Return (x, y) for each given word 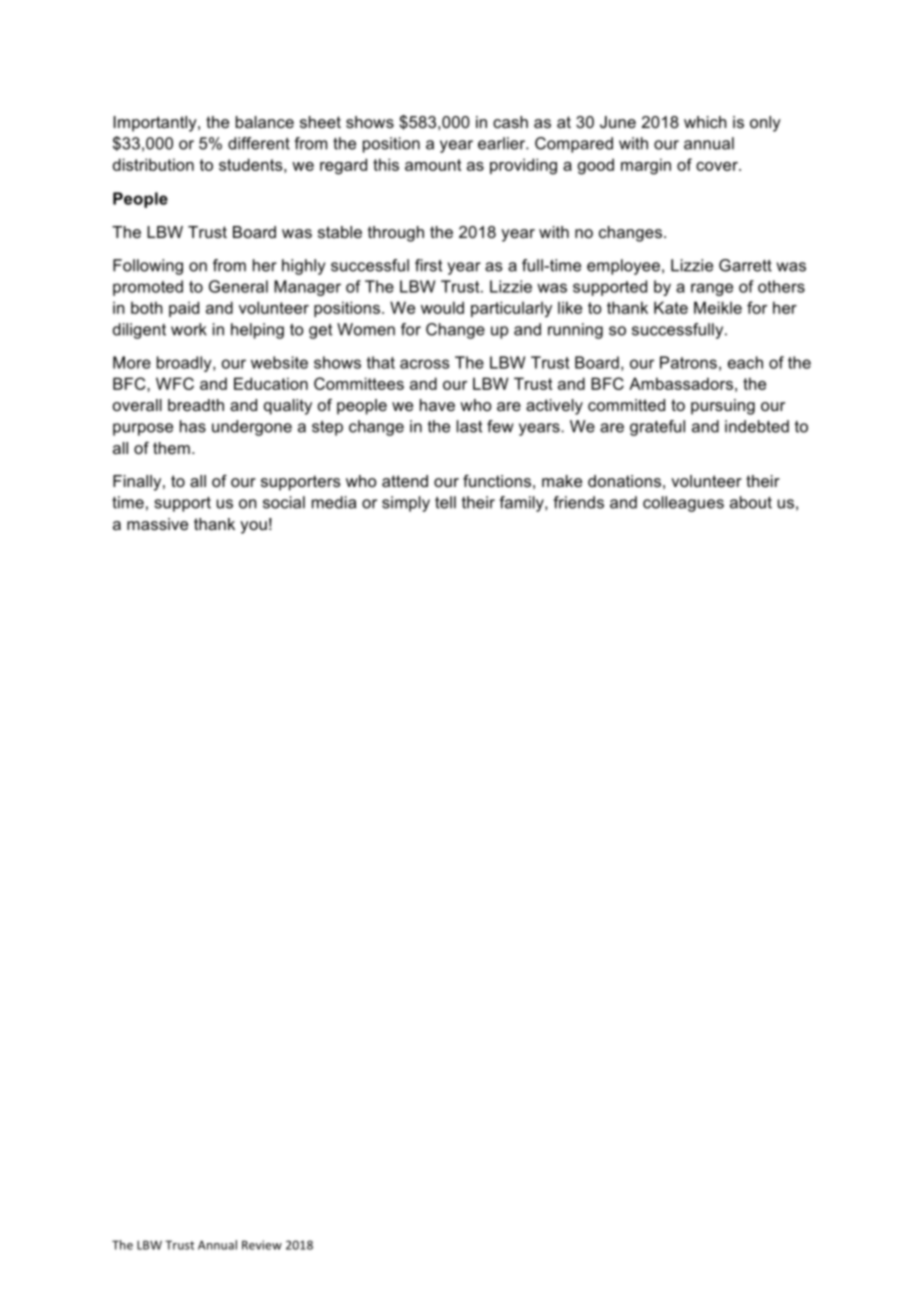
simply (406, 504)
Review (262, 1245)
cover (718, 166)
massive (157, 524)
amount (433, 165)
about (751, 502)
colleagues (683, 504)
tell (445, 502)
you (253, 527)
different (259, 143)
